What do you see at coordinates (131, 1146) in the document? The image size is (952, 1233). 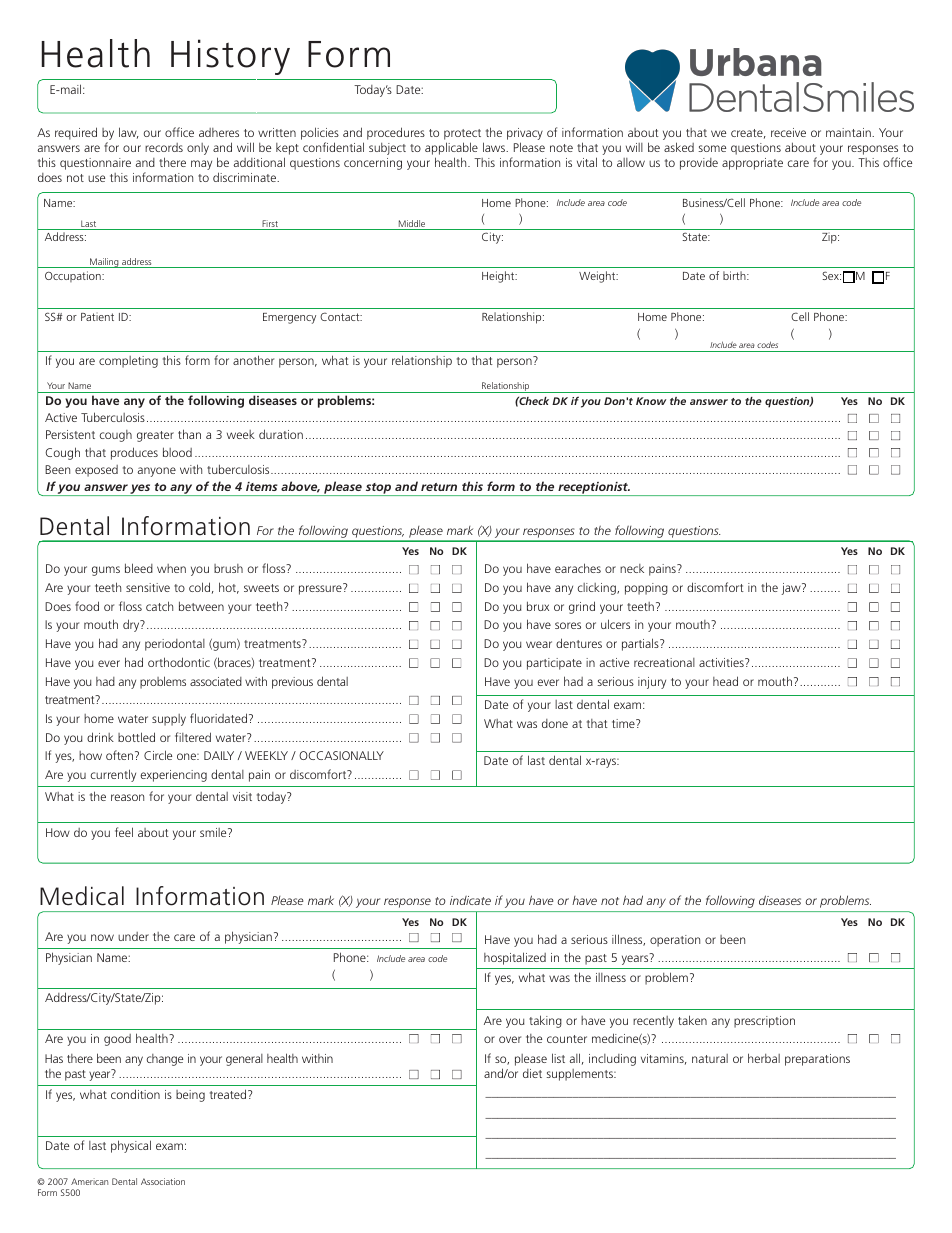 I see `physical` at bounding box center [131, 1146].
